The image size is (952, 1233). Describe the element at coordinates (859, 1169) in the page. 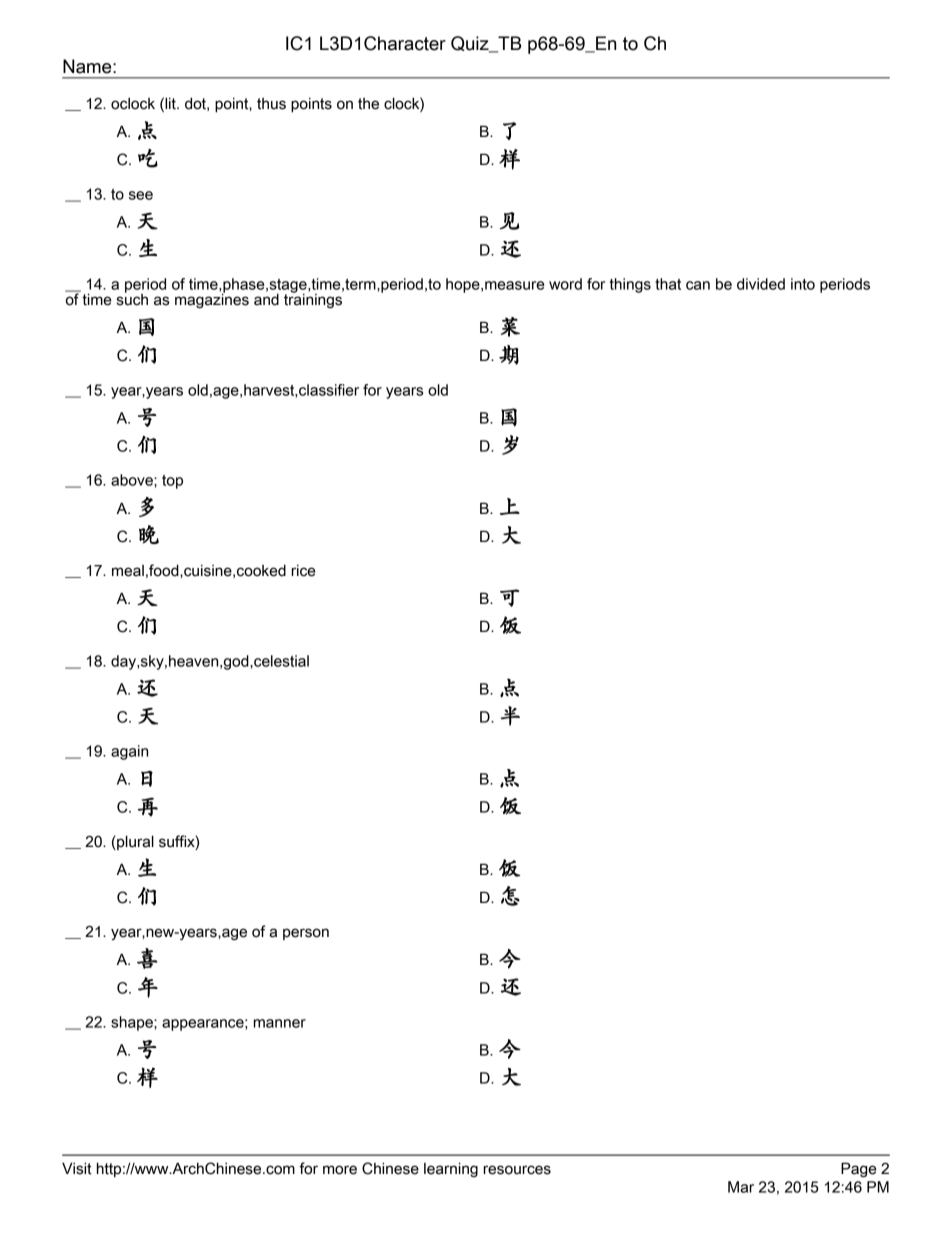

I see `Page` at that location.
